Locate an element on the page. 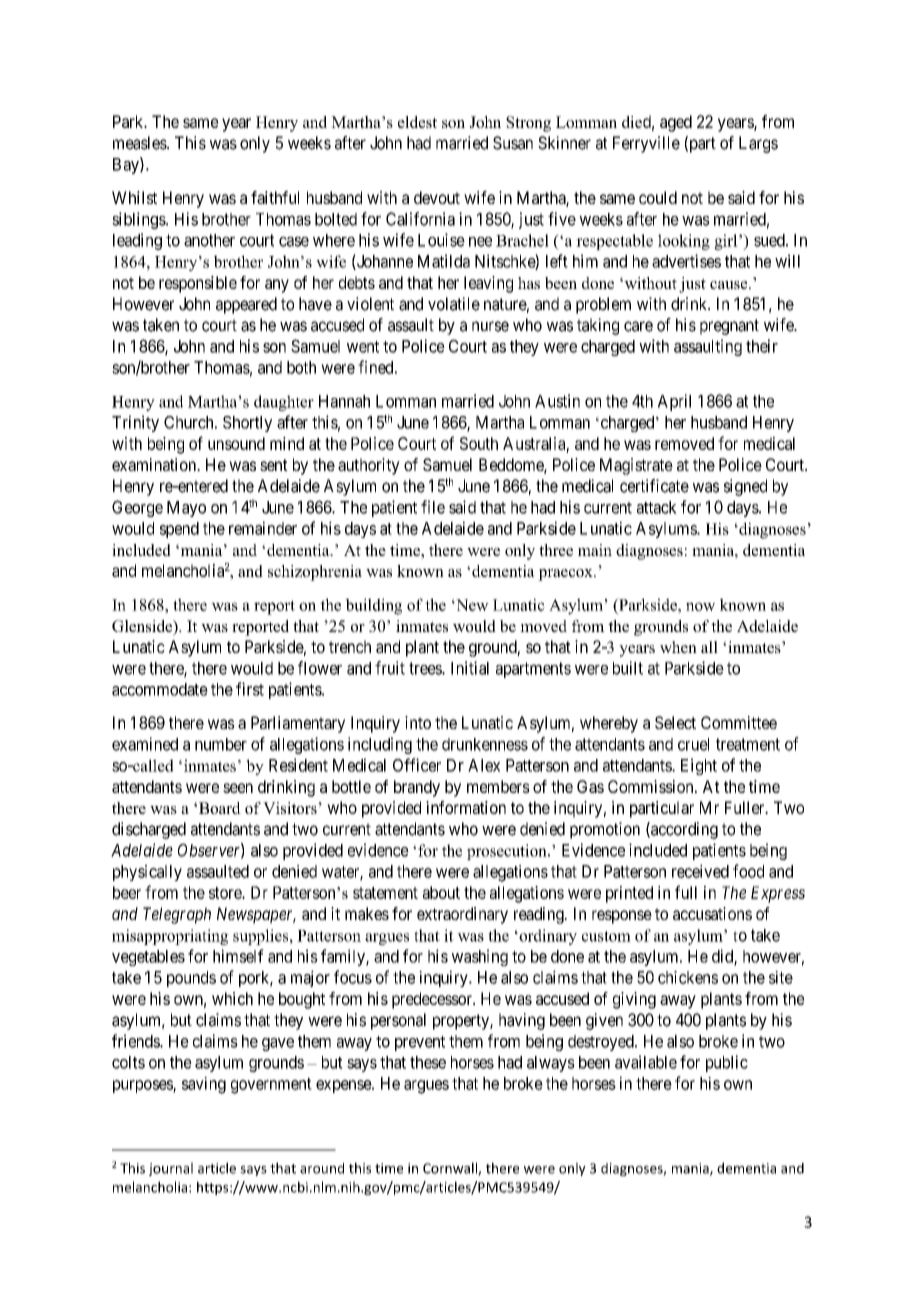 The width and height of the page is (924, 1308). eldest is located at coordinates (417, 122).
